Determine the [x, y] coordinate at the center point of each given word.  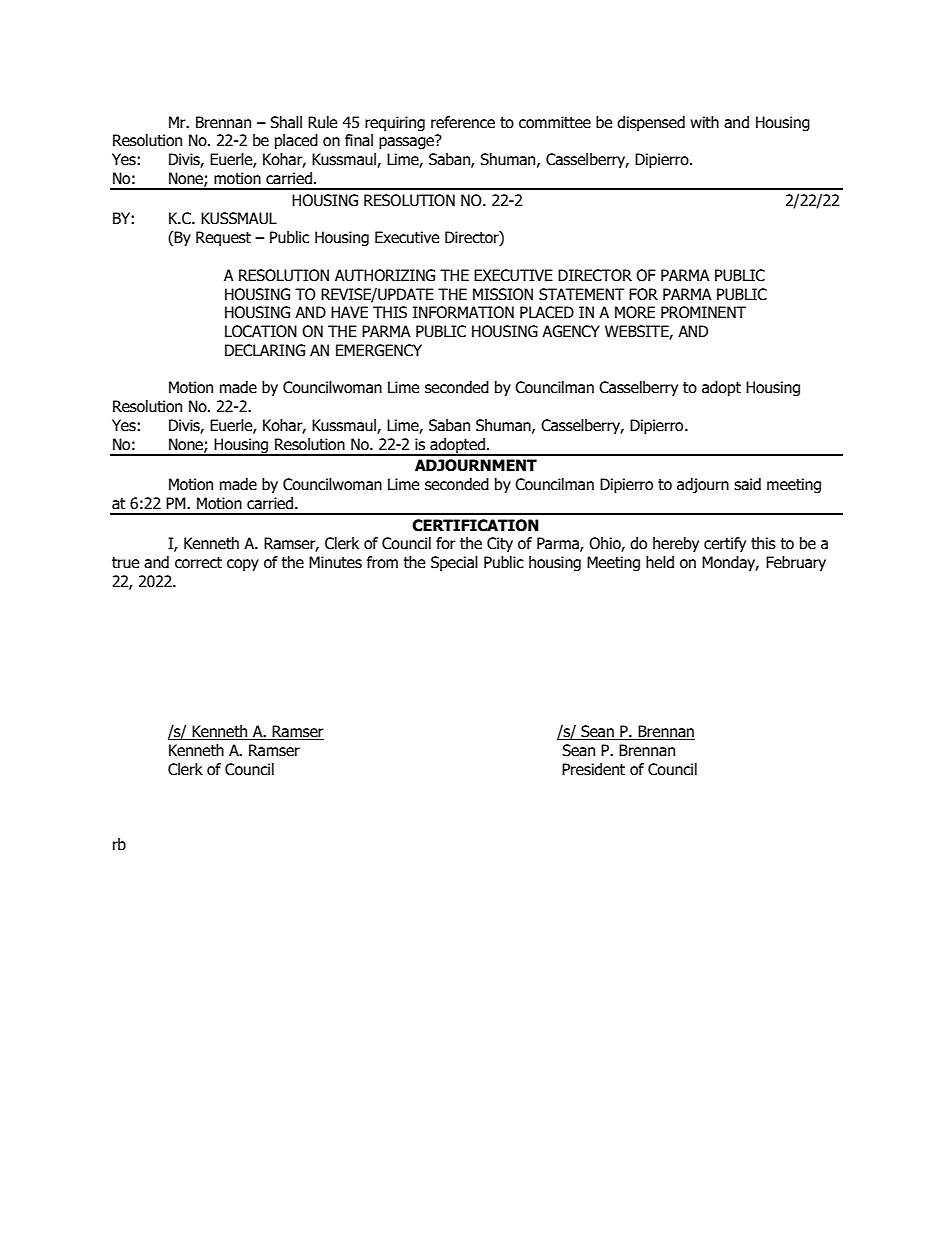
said [747, 484]
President [593, 769]
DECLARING [265, 350]
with [704, 122]
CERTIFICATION [475, 525]
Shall [286, 122]
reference [463, 122]
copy [243, 565]
